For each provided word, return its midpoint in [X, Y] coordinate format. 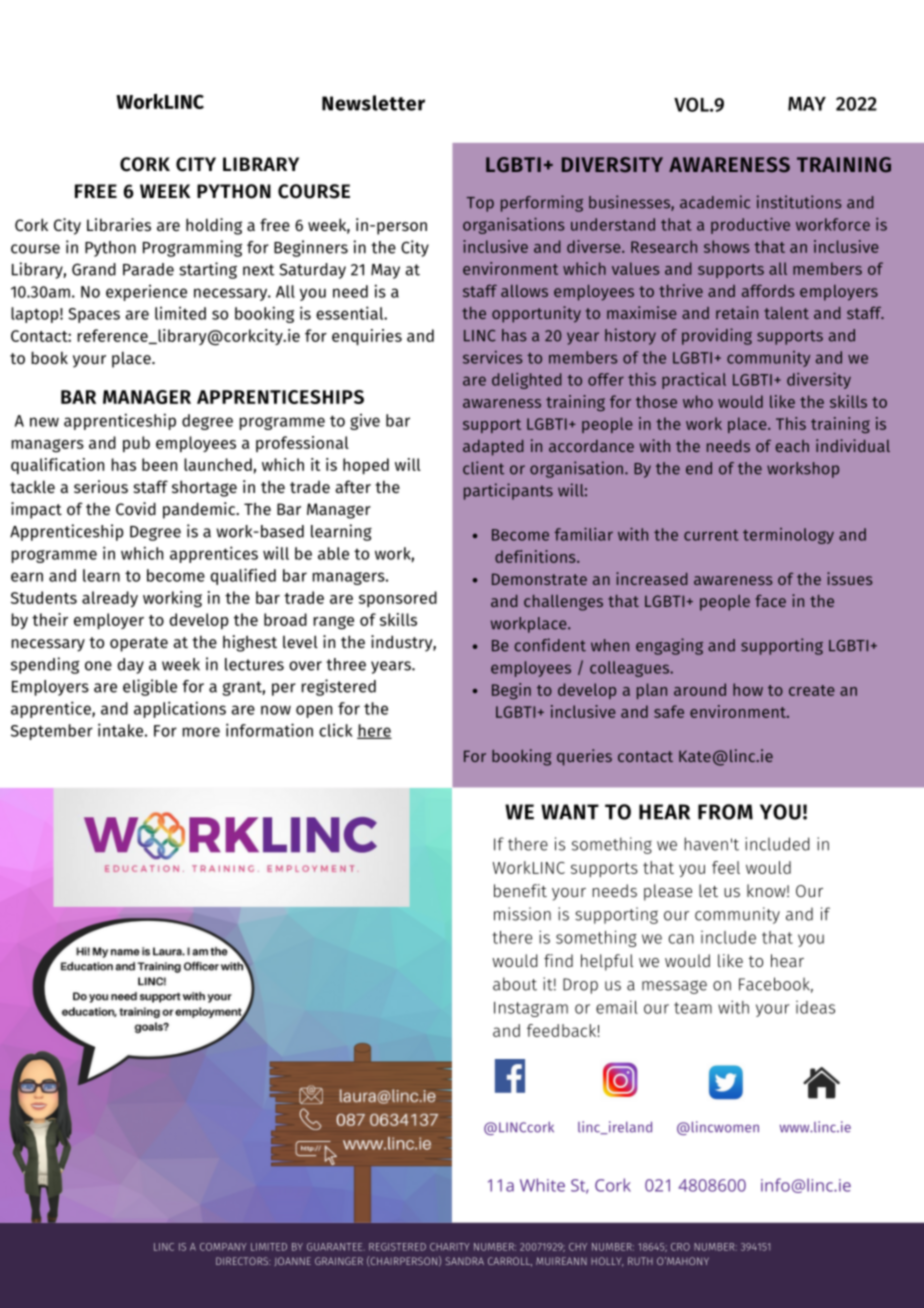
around [700, 689]
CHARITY [450, 1247]
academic [715, 202]
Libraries [119, 224]
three [346, 664]
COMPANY [223, 1247]
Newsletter [373, 103]
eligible [150, 687]
